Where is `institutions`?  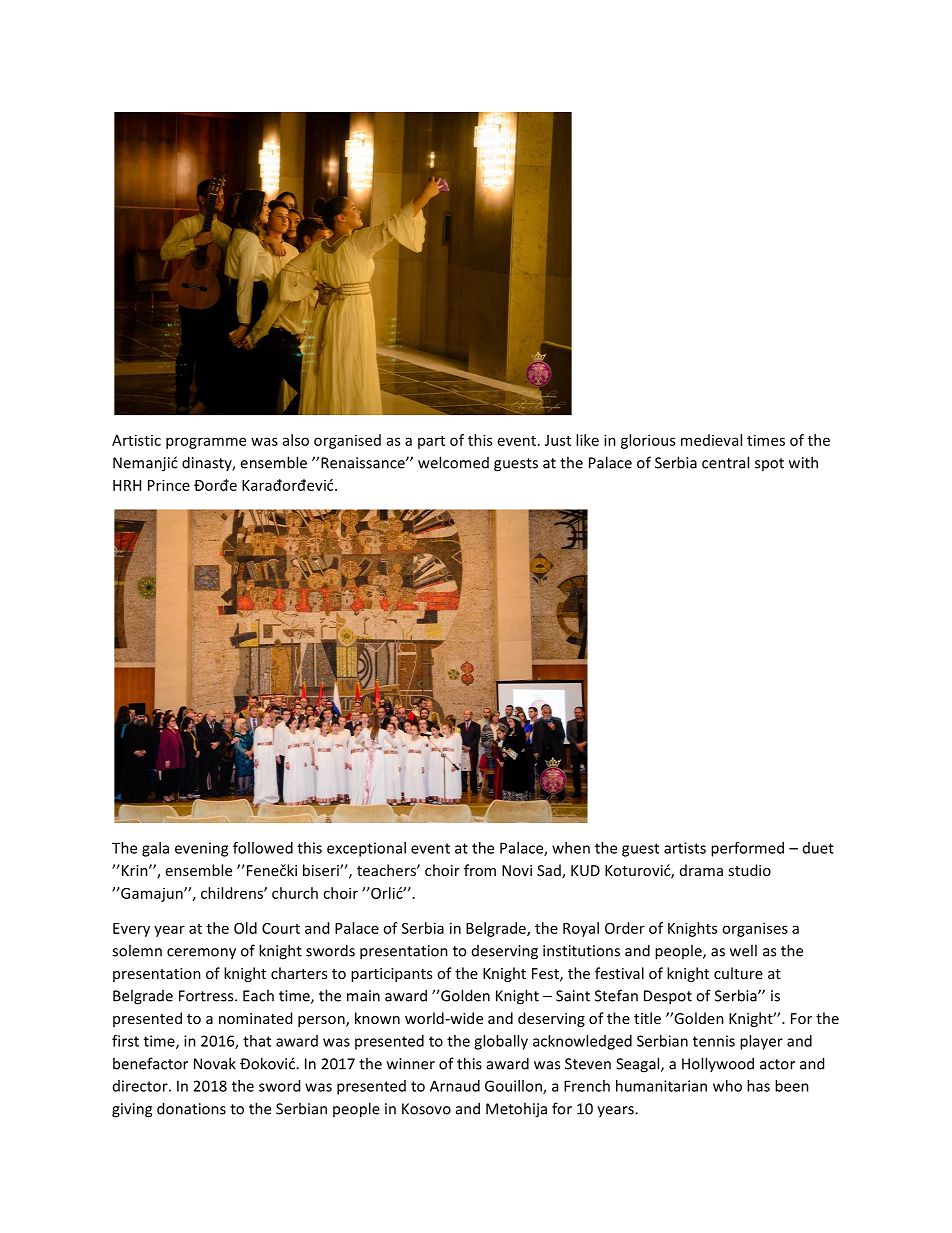
institutions is located at coordinates (581, 951).
